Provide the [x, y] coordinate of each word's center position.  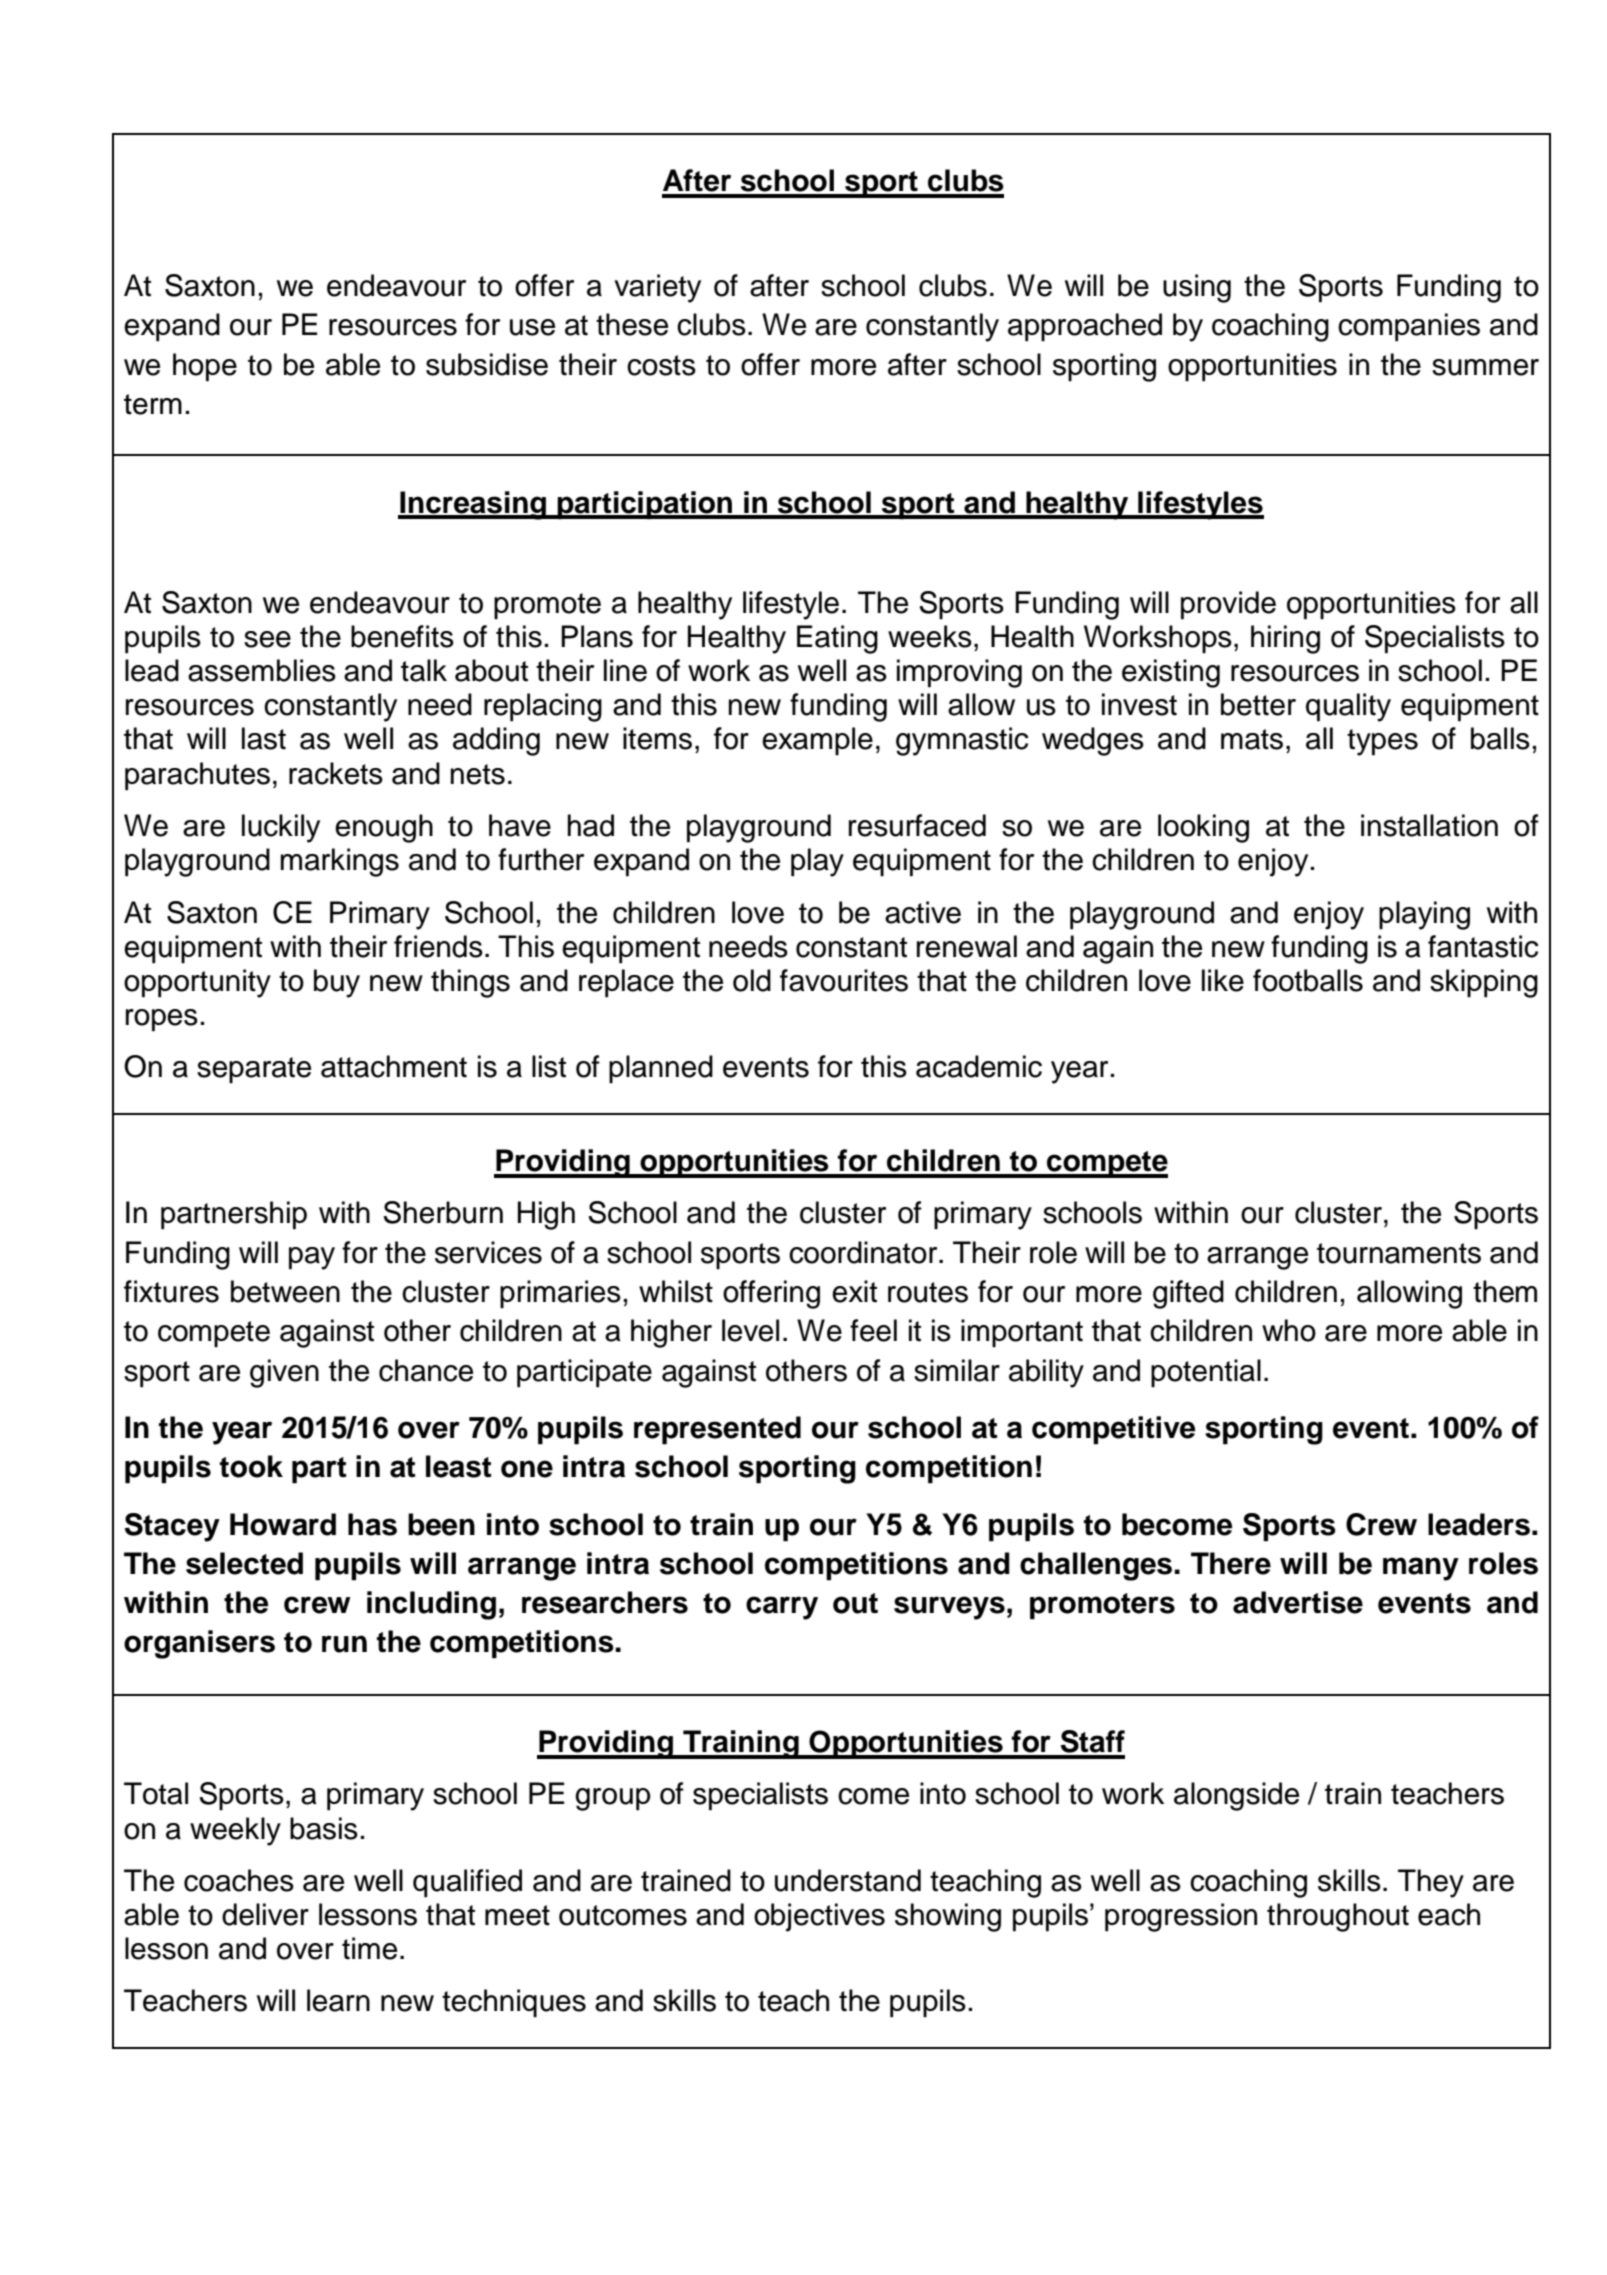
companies [1409, 327]
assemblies [262, 670]
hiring [1285, 639]
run [344, 1644]
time [369, 1948]
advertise [1298, 1602]
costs [661, 365]
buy [337, 983]
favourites [844, 980]
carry [782, 1608]
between [285, 1291]
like [1223, 980]
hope [205, 367]
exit [854, 1291]
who [1289, 1330]
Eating [837, 639]
